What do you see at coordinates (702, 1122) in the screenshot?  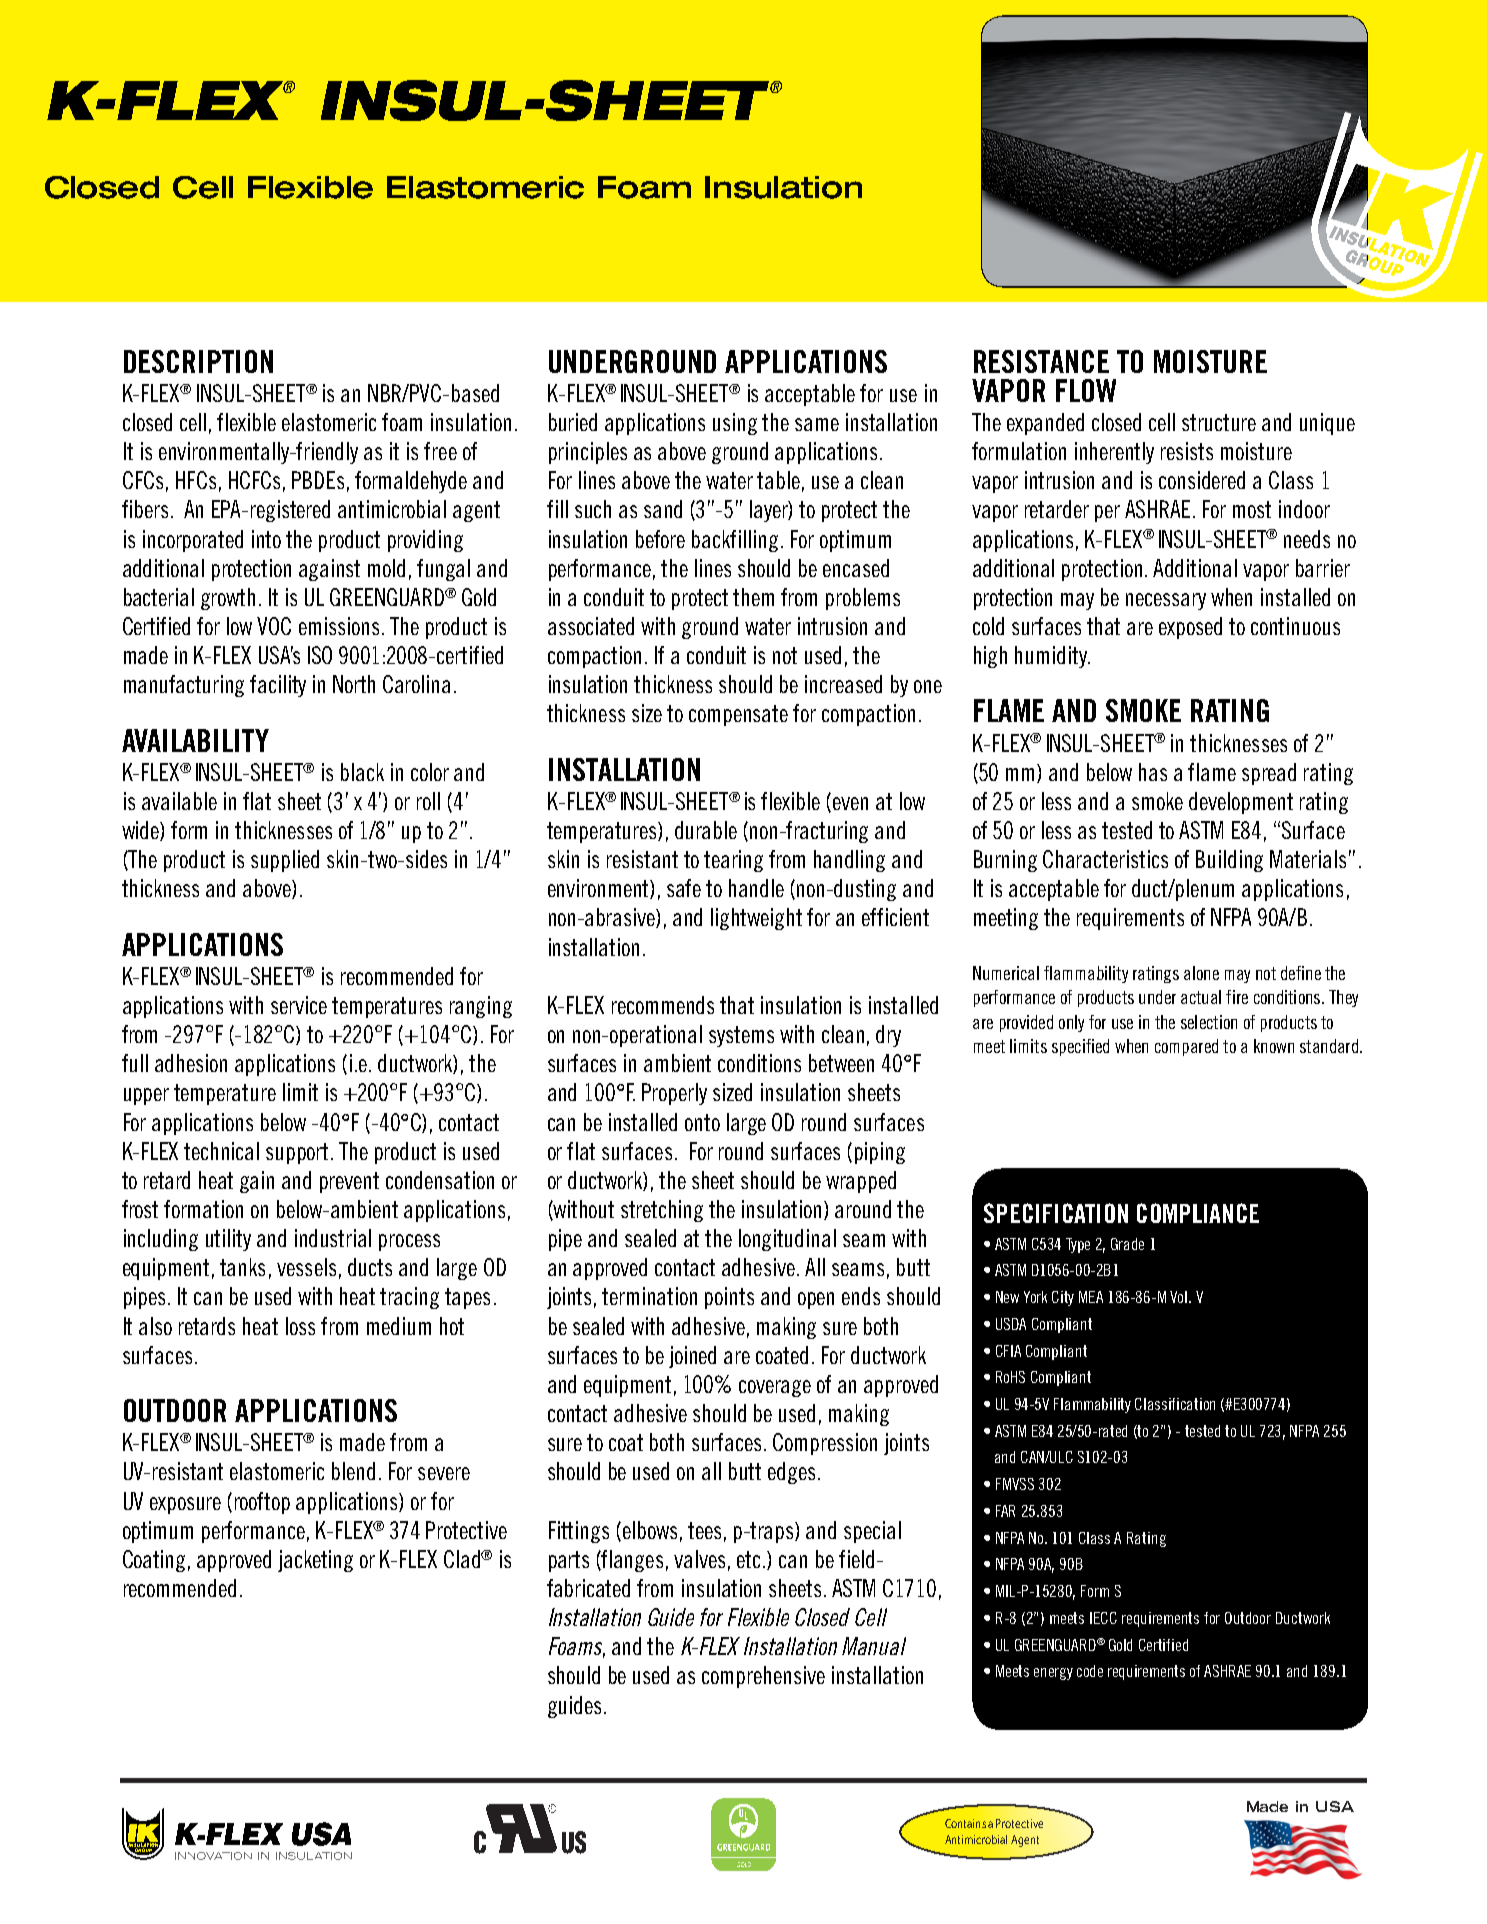 I see `onto` at bounding box center [702, 1122].
